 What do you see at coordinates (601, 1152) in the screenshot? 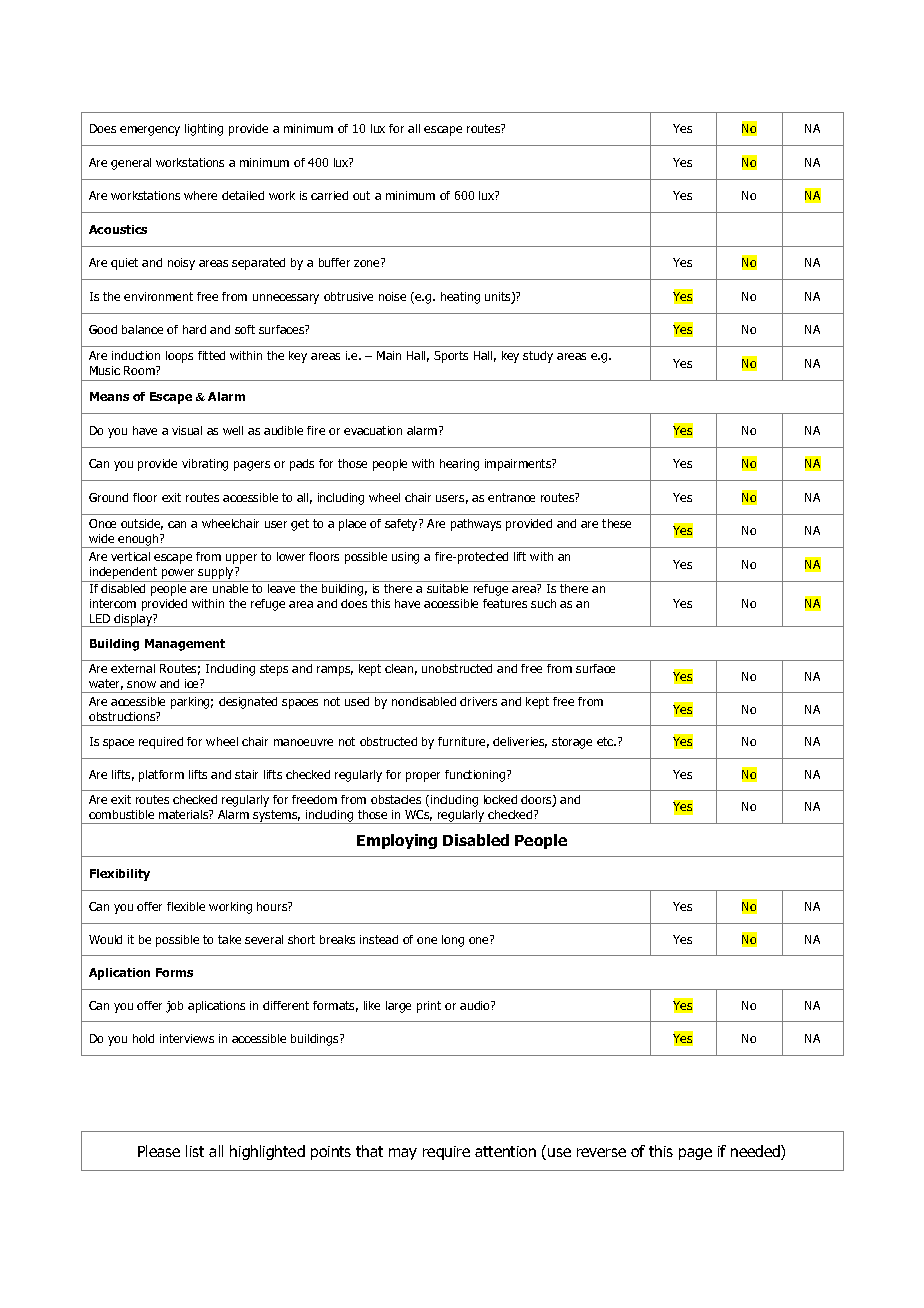
I see `reverse` at bounding box center [601, 1152].
